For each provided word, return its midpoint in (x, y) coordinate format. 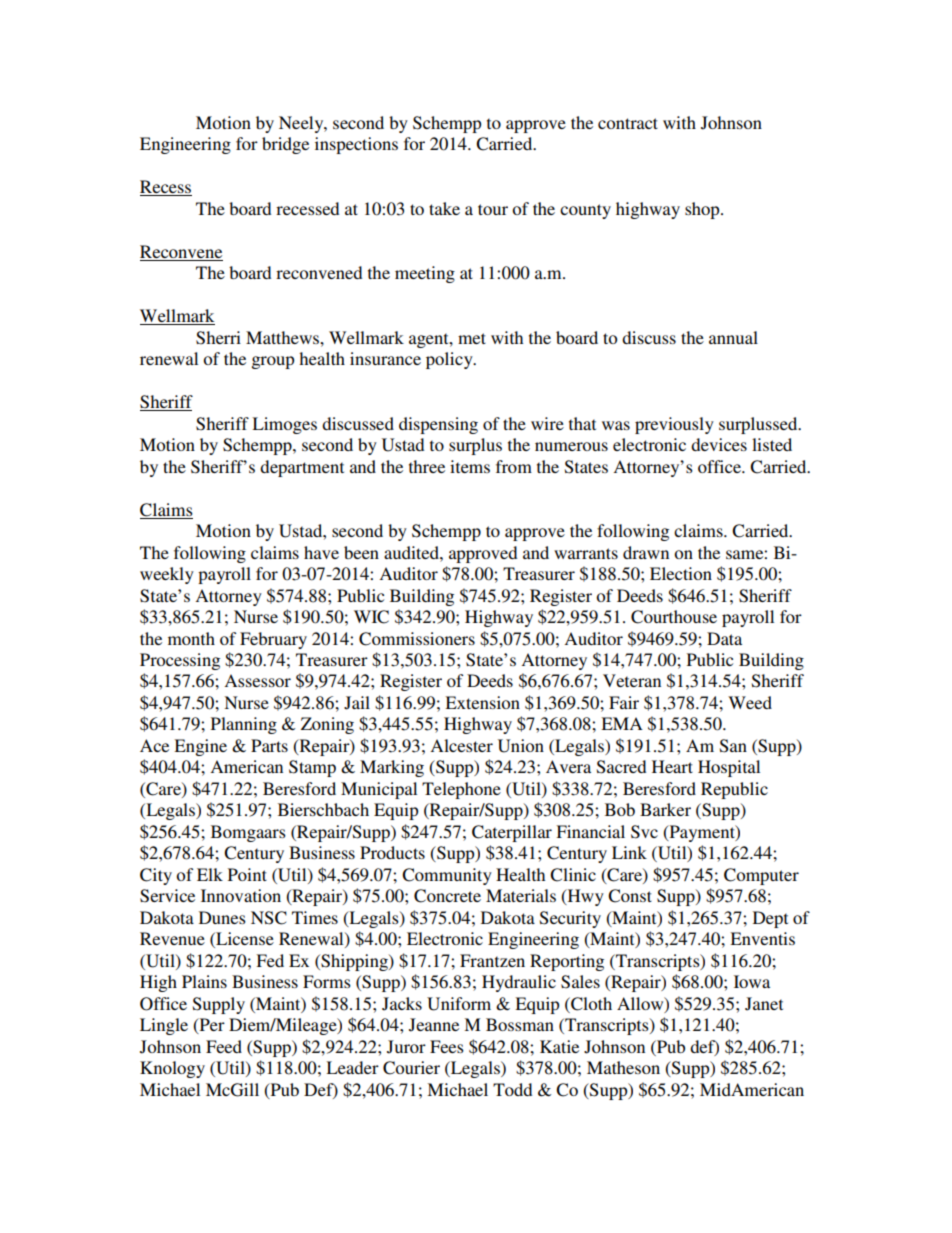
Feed (224, 1046)
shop (703, 210)
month (191, 638)
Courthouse (674, 617)
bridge (285, 145)
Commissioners (417, 639)
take (444, 208)
